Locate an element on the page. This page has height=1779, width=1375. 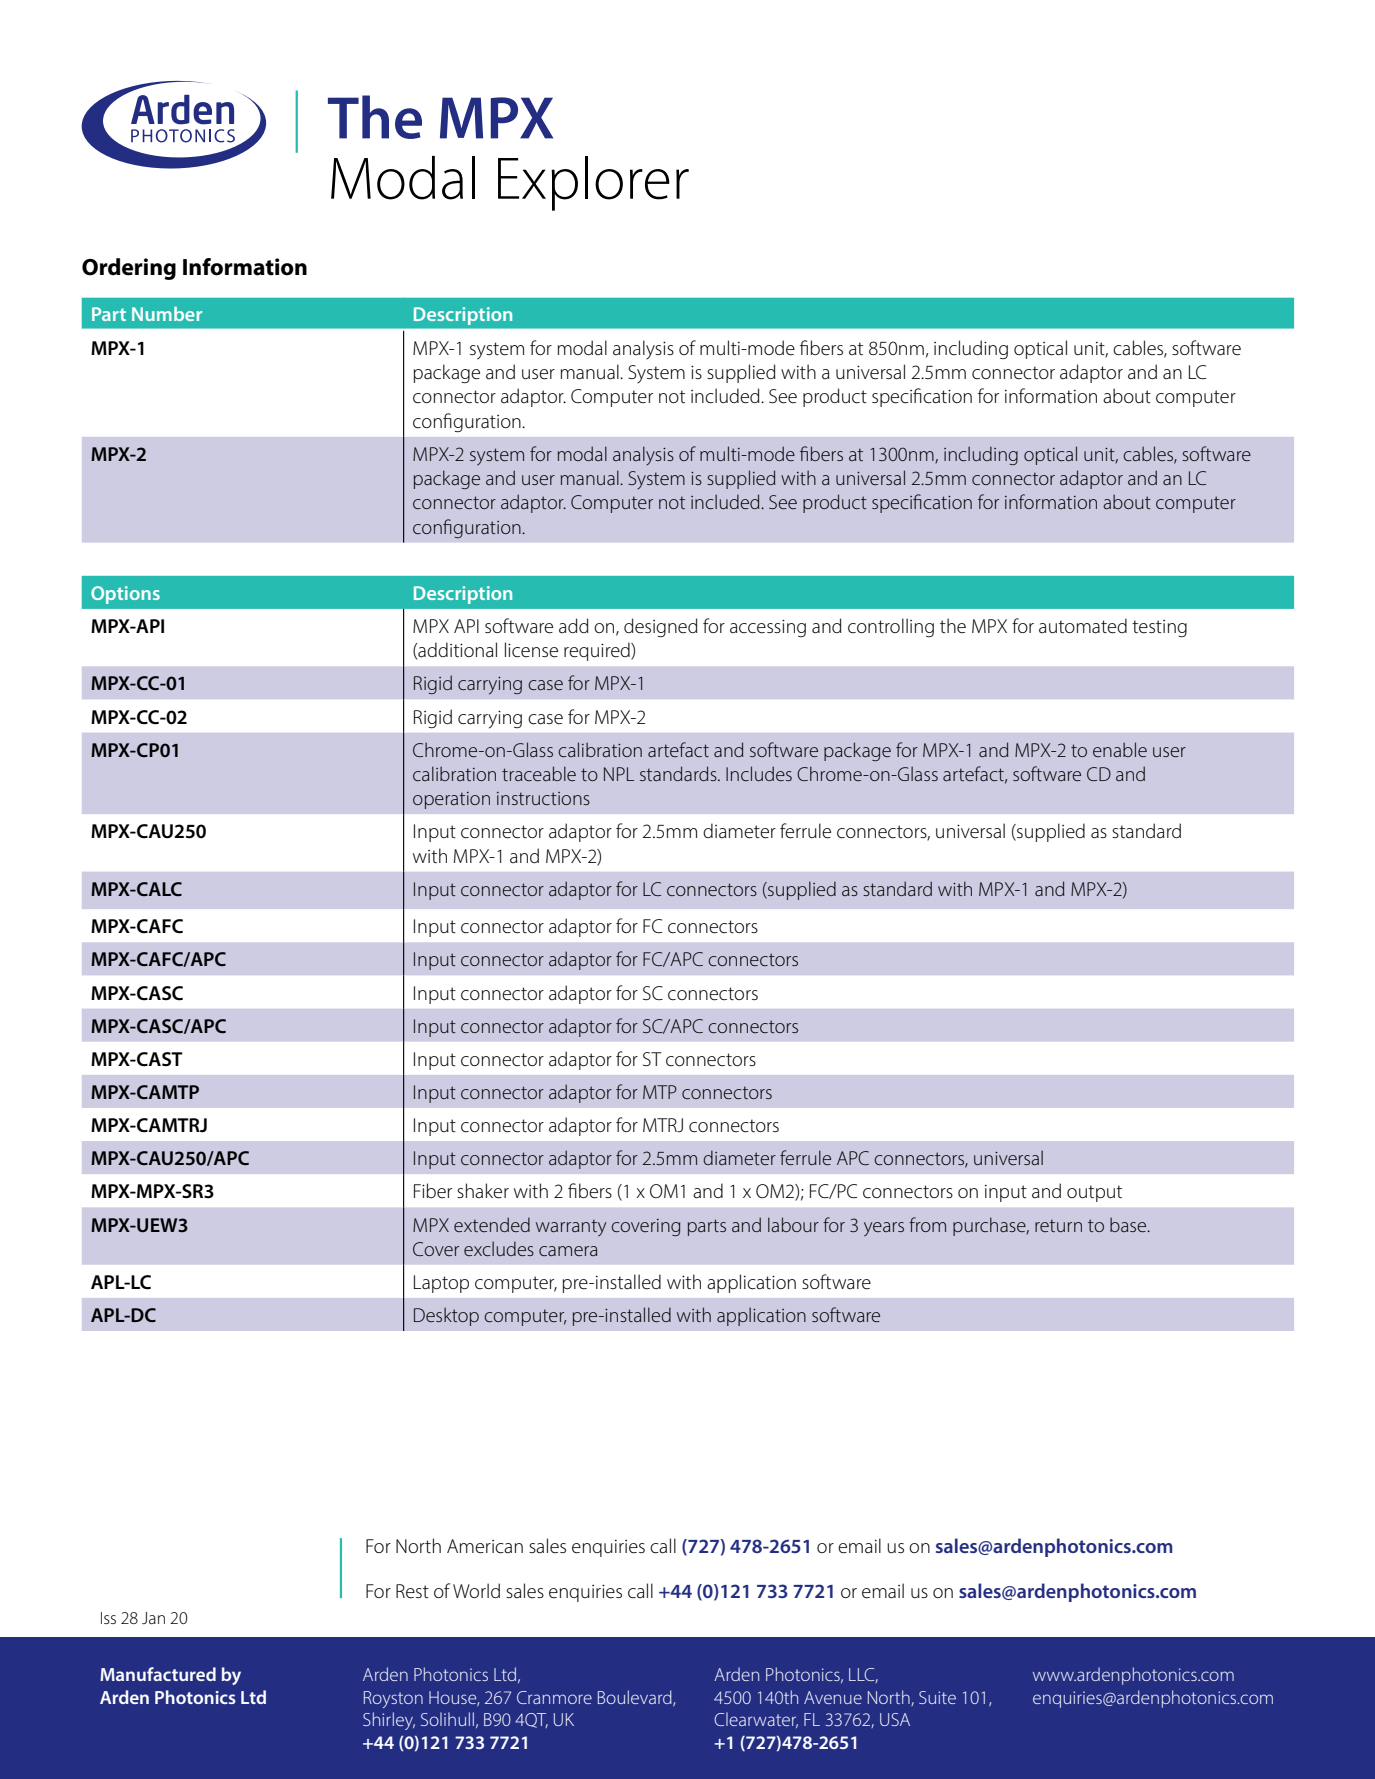
Explorer is located at coordinates (593, 183).
